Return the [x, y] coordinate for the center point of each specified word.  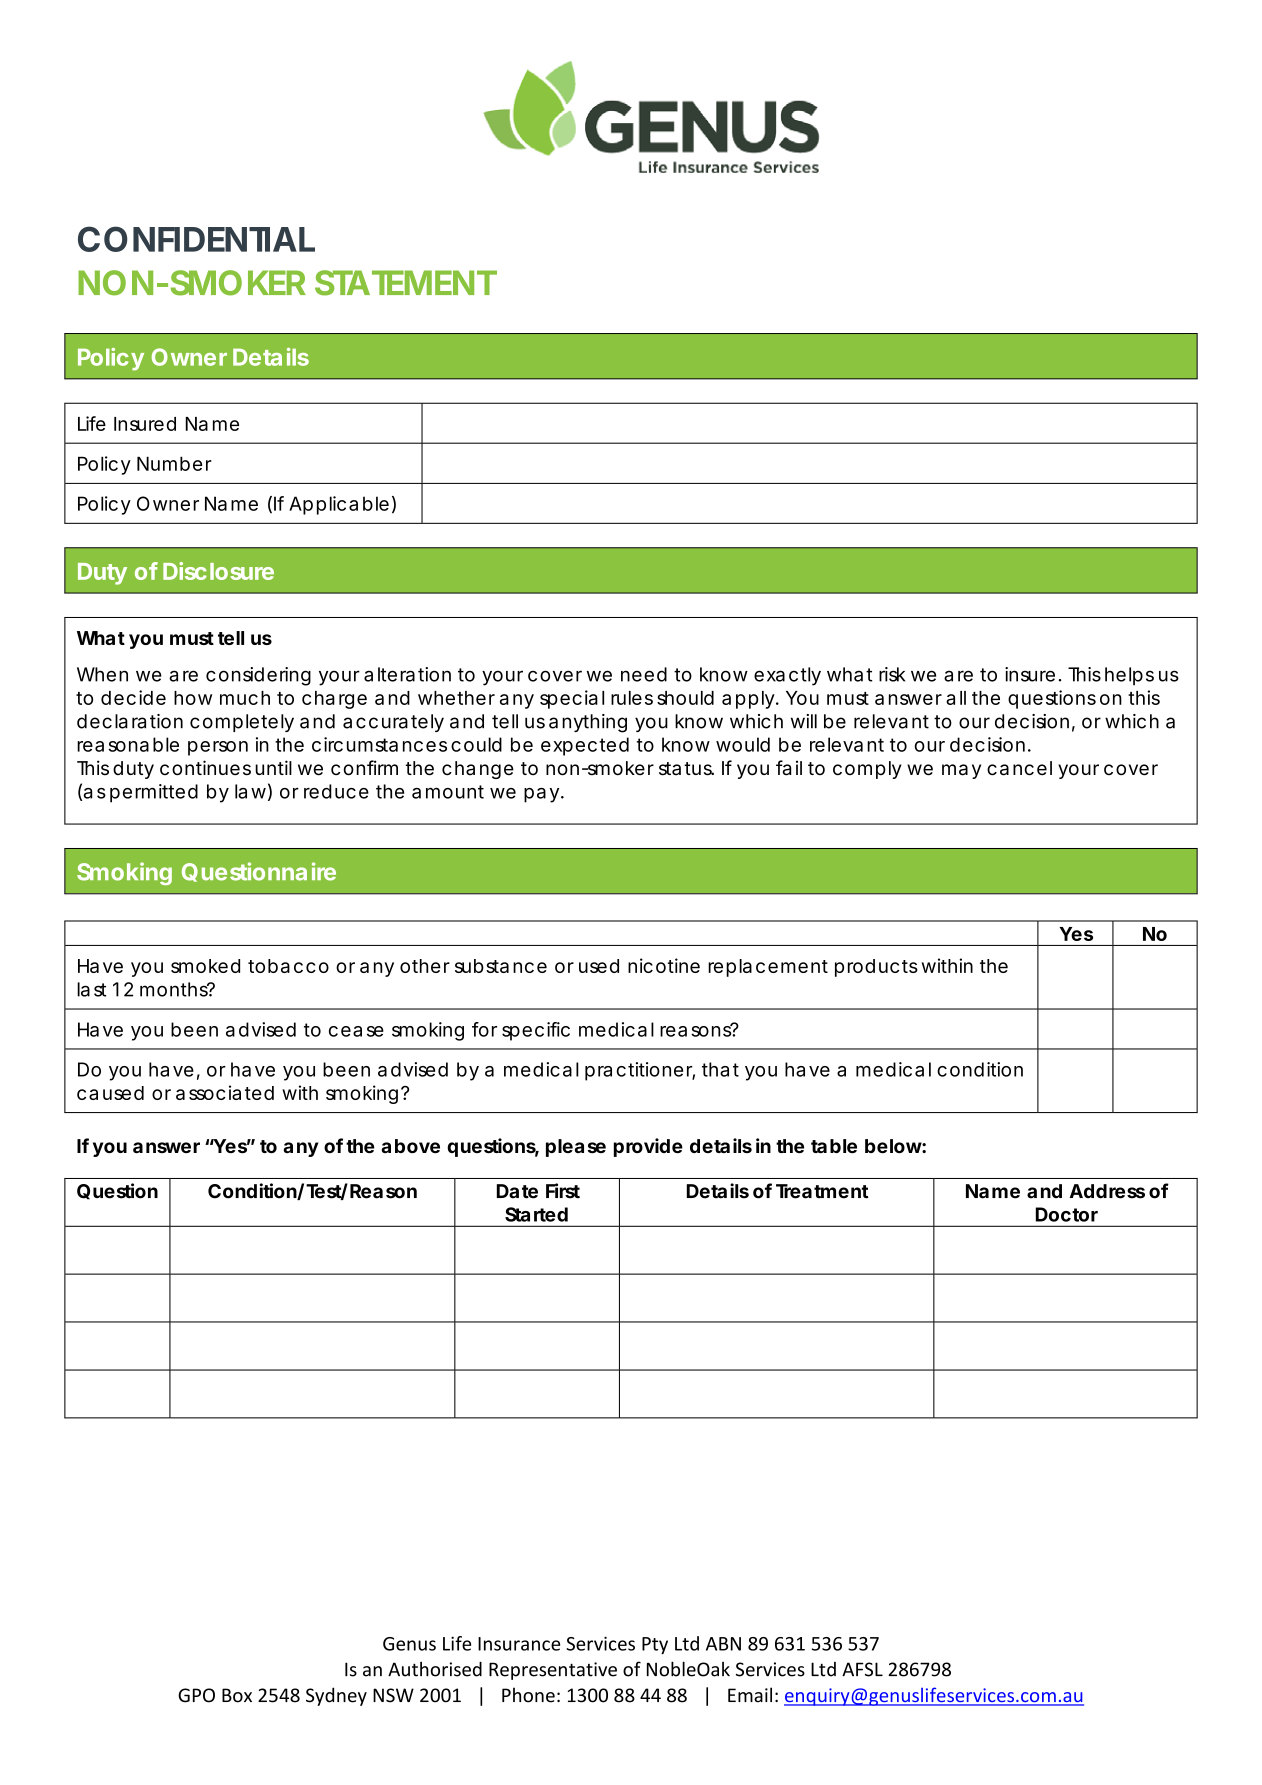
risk [892, 674]
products [876, 968]
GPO [196, 1695]
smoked [205, 966]
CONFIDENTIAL [196, 239]
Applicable [339, 505]
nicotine [664, 965]
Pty [655, 1645]
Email [750, 1695]
